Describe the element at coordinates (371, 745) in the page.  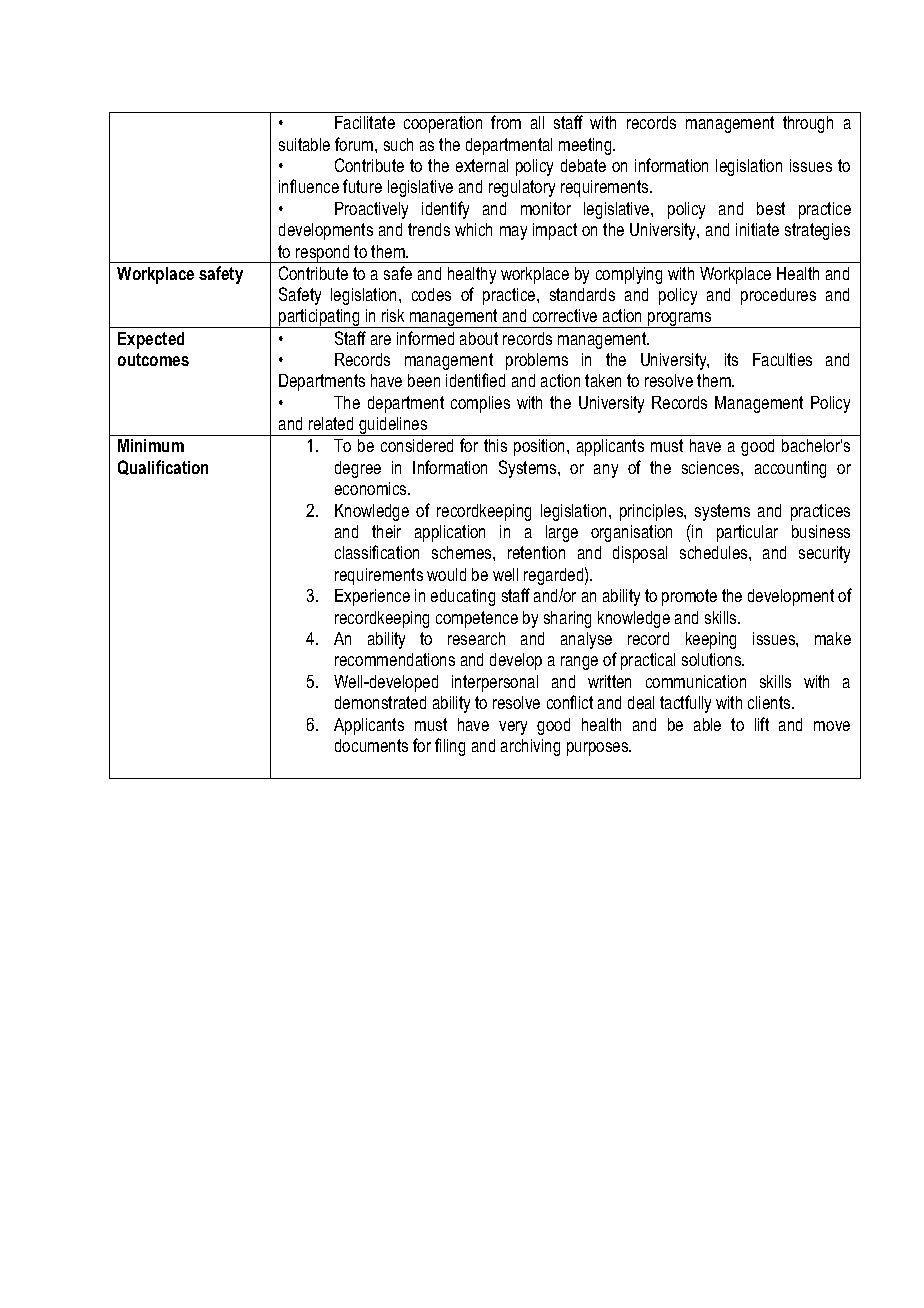
I see `documents` at that location.
